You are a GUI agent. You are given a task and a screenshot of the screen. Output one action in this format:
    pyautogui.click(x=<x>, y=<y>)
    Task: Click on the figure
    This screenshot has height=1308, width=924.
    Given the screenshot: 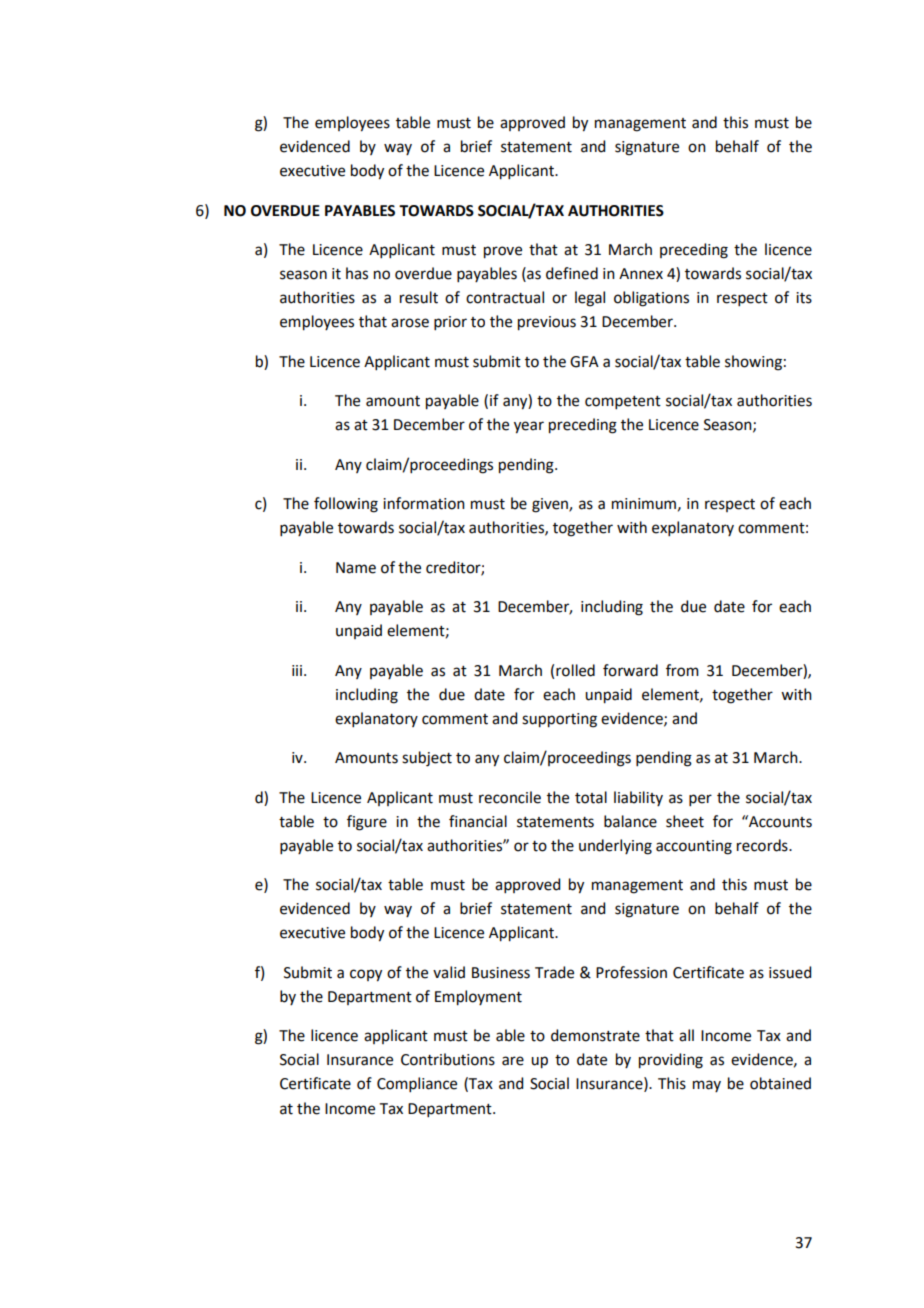 What is the action you would take?
    pyautogui.click(x=367, y=823)
